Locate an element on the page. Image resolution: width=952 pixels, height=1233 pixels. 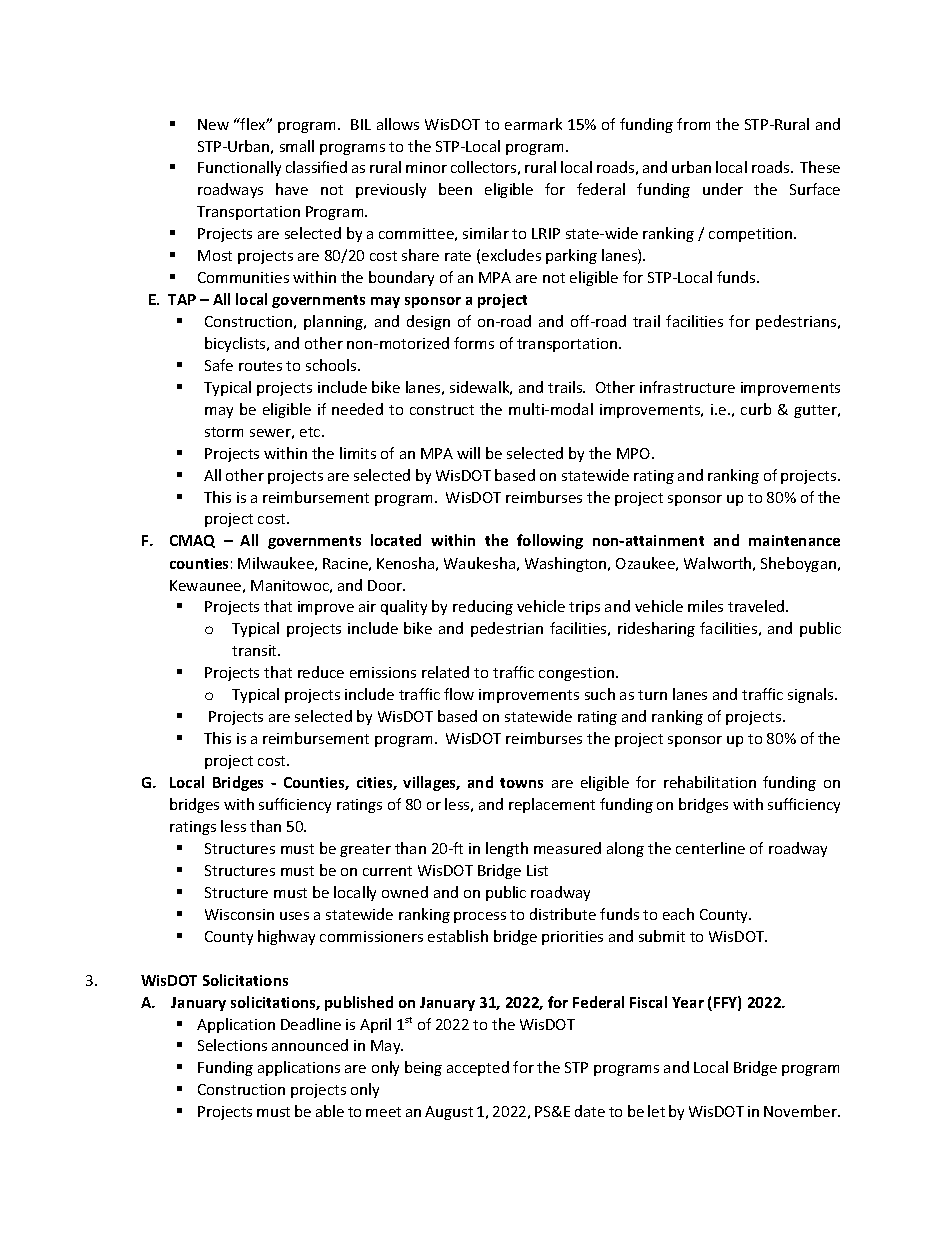
forms is located at coordinates (474, 343).
